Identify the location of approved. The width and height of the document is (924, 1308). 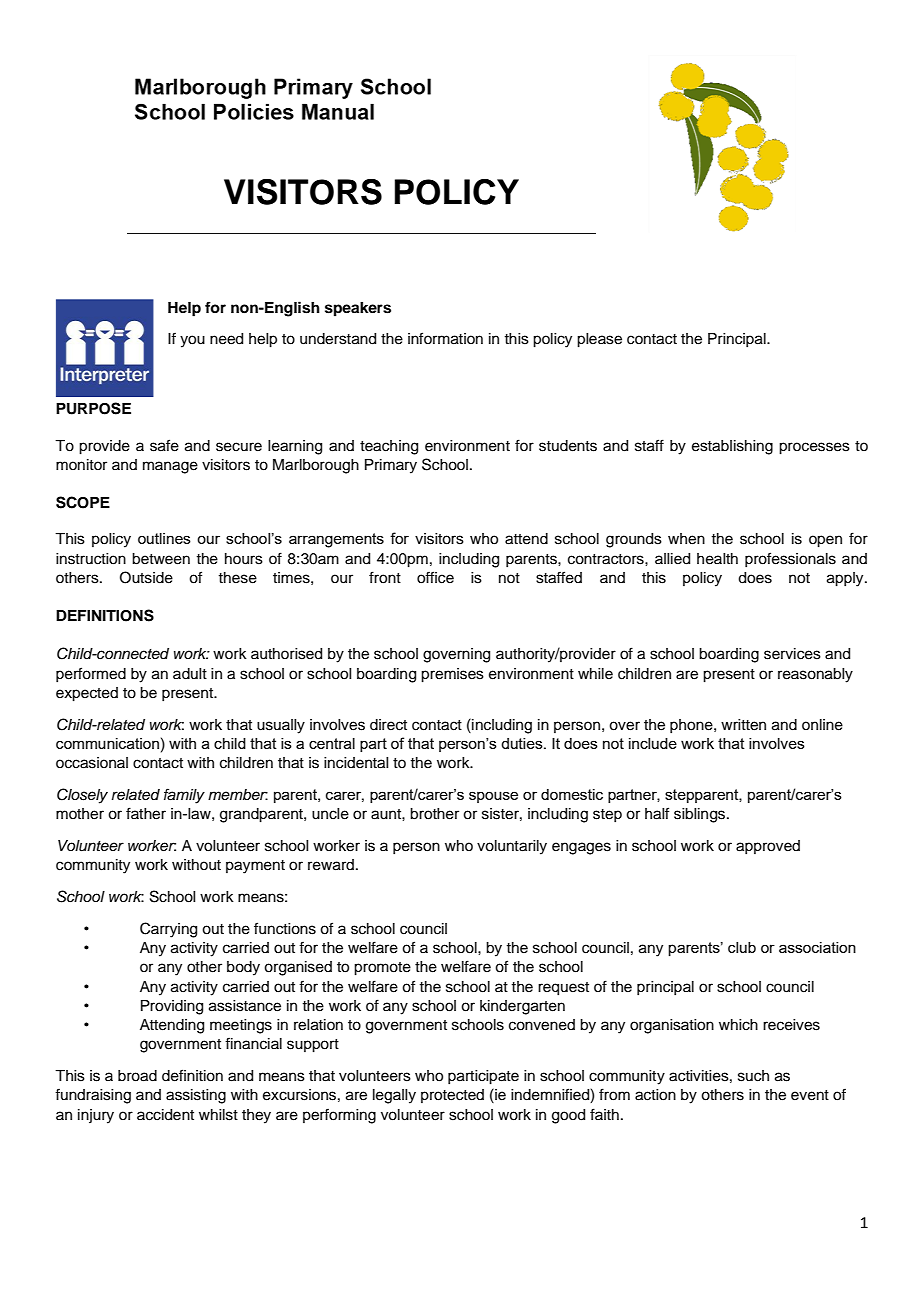
(768, 847).
